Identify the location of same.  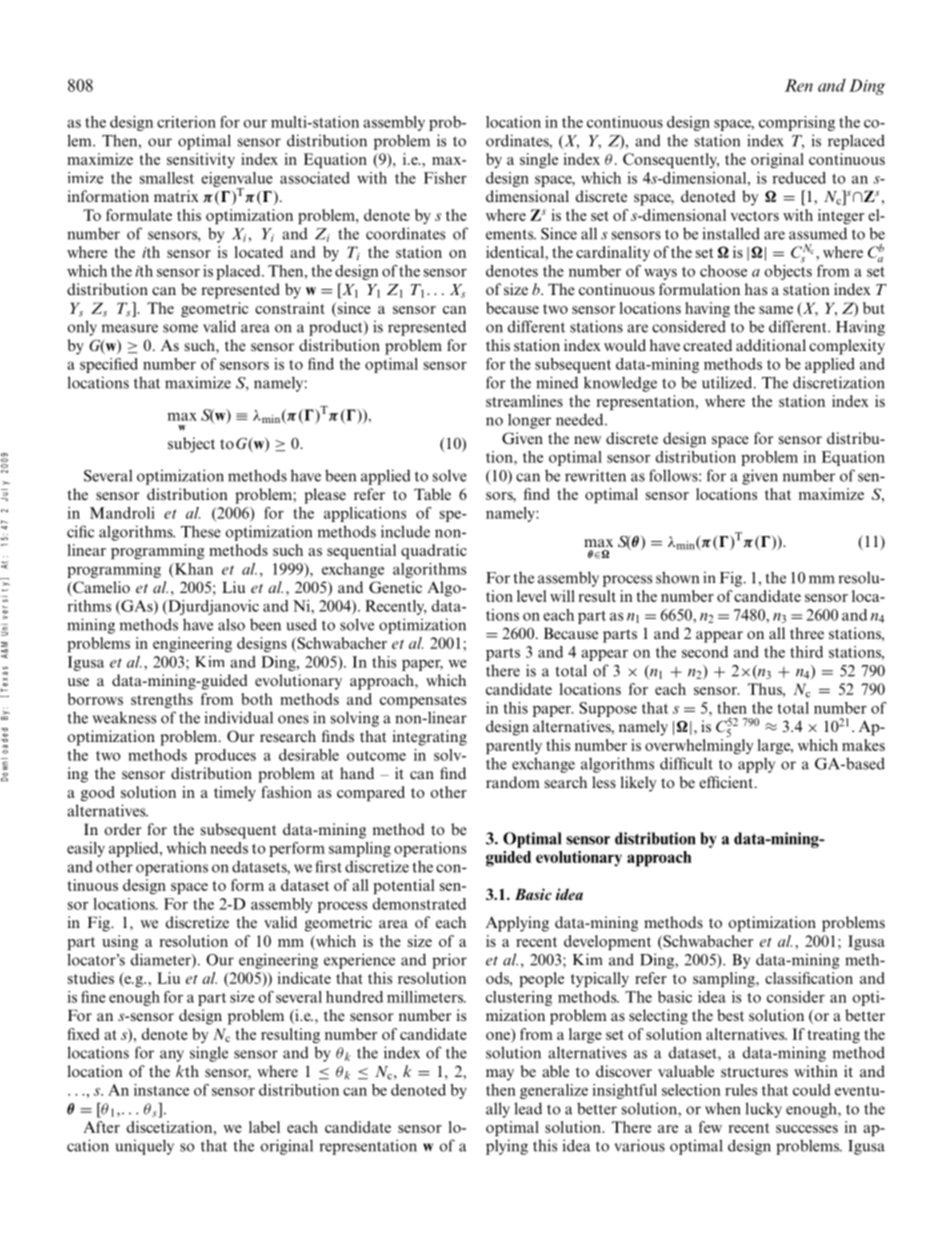
(776, 310).
